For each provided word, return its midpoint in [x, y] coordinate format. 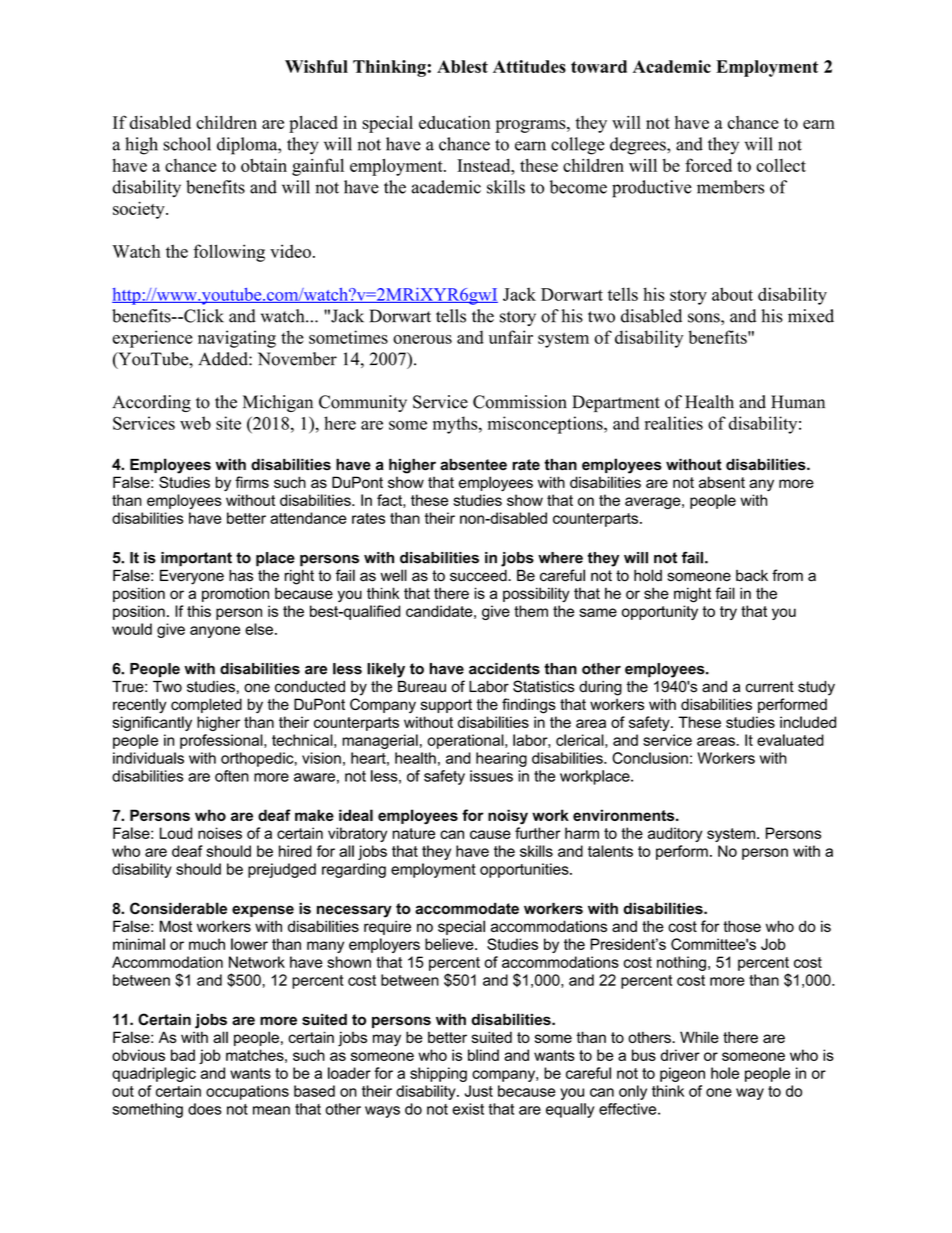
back [752, 576]
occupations [247, 1092]
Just [479, 1091]
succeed [479, 576]
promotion [235, 594]
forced [708, 165]
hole [725, 1073]
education [455, 122]
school [187, 144]
